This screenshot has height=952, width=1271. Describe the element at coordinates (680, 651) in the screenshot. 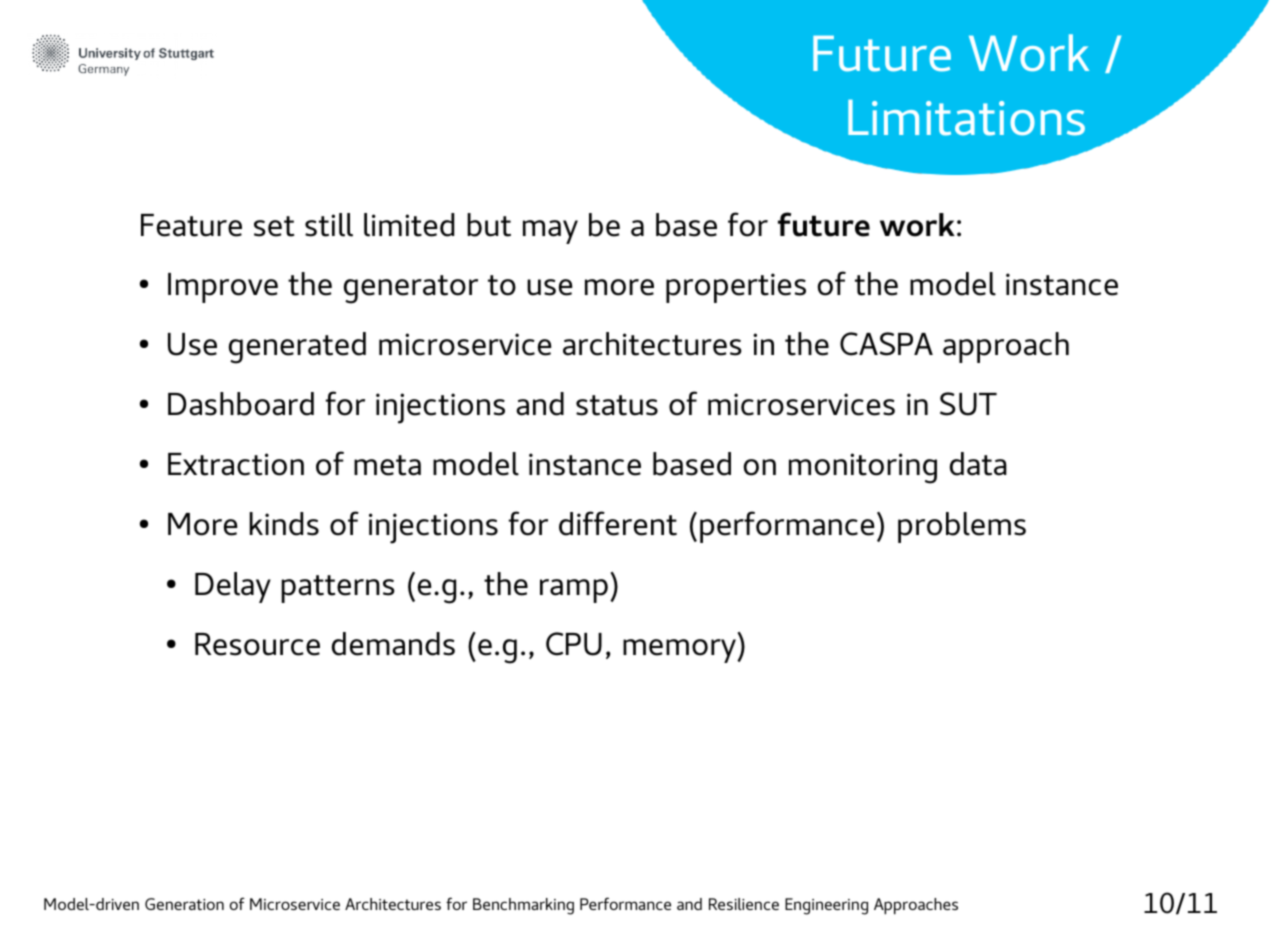

I see `memory` at that location.
